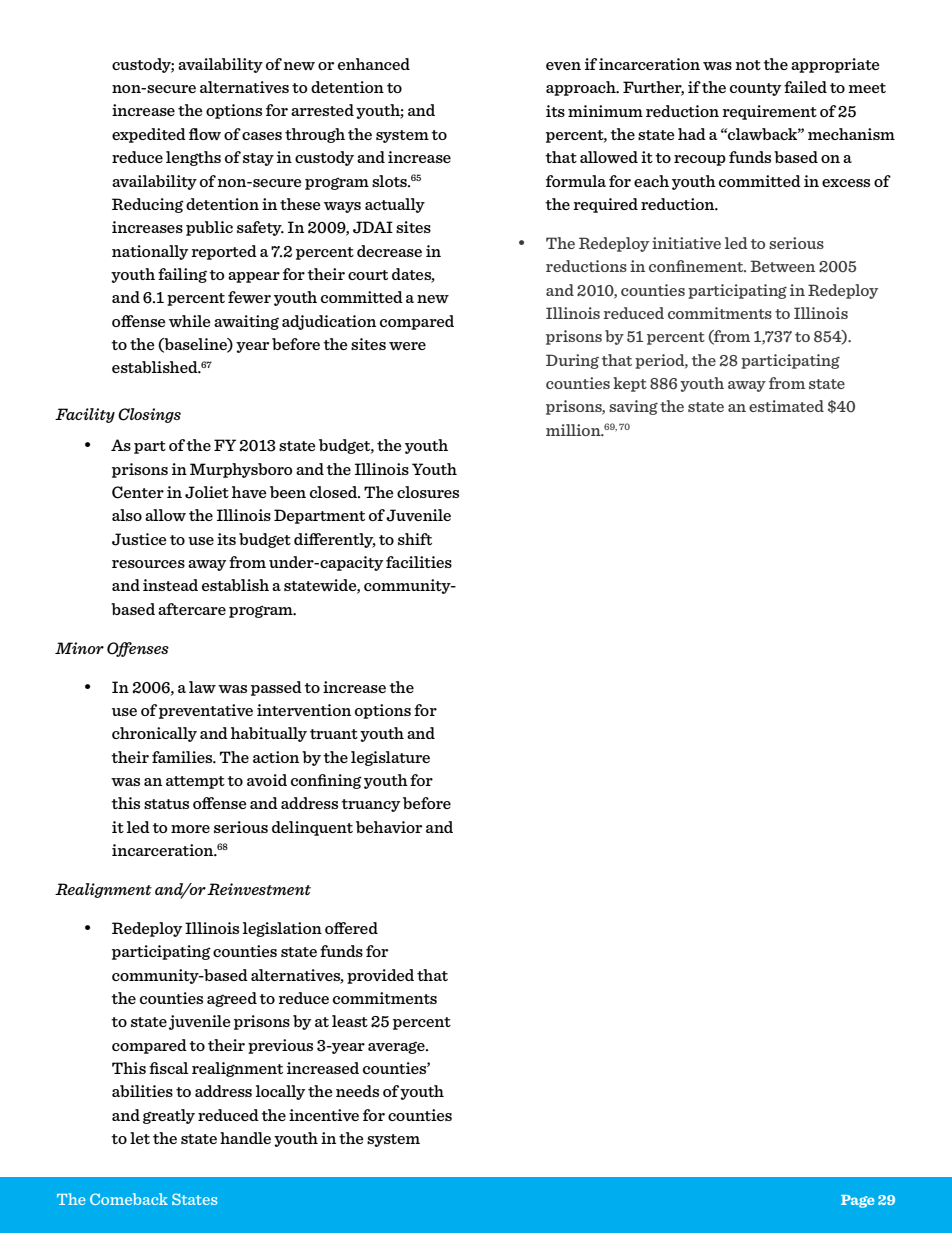 The height and width of the image is (1233, 952). I want to click on enhanced, so click(374, 64).
